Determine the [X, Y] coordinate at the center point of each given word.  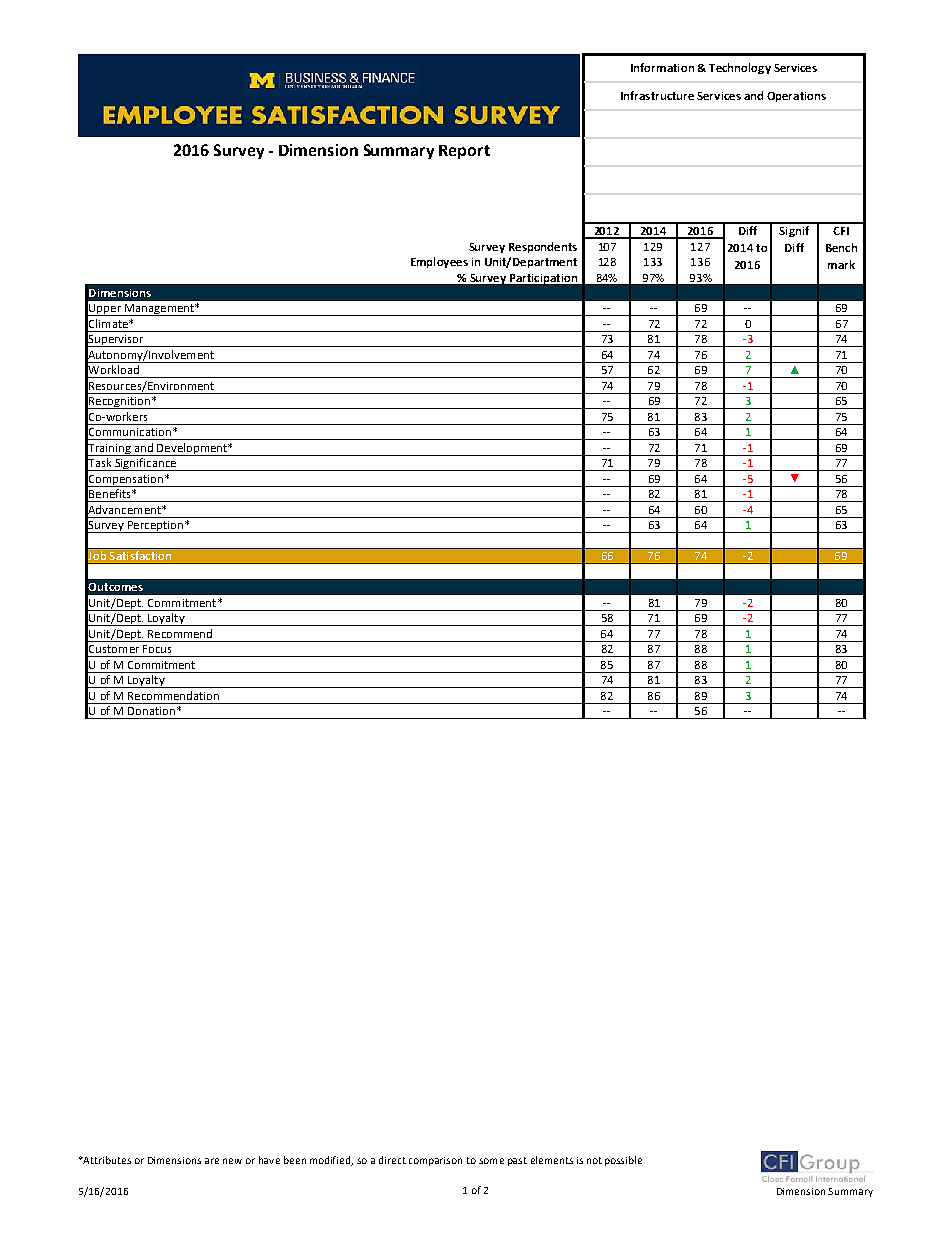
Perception [155, 527]
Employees [439, 262]
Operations [796, 97]
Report [464, 152]
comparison [435, 1161]
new [232, 1161]
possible [623, 1161]
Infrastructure [657, 95]
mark [841, 264]
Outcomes [115, 587]
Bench [841, 247]
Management [160, 310]
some [491, 1161]
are [212, 1161]
